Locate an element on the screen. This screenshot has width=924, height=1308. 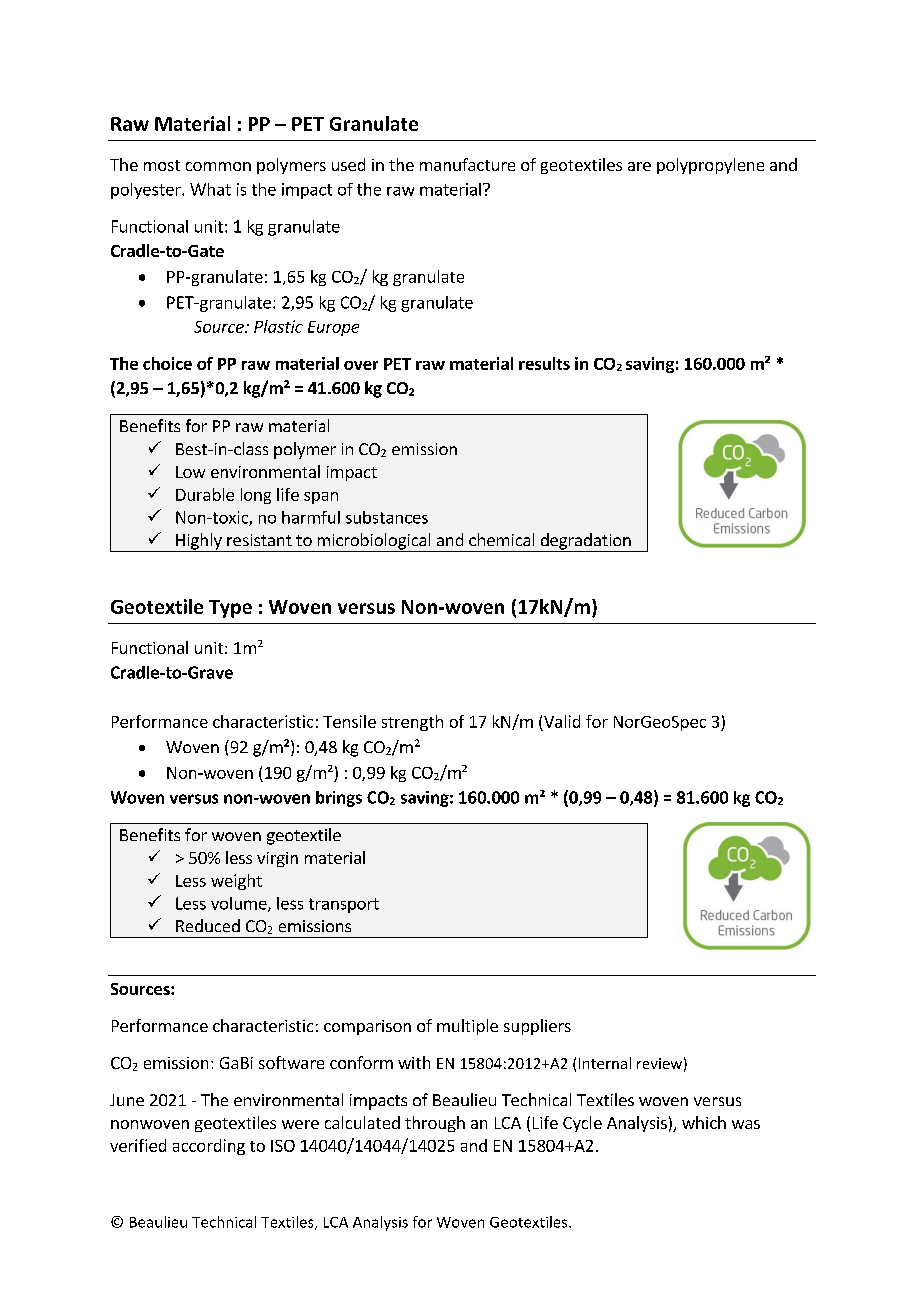
through is located at coordinates (435, 1124).
